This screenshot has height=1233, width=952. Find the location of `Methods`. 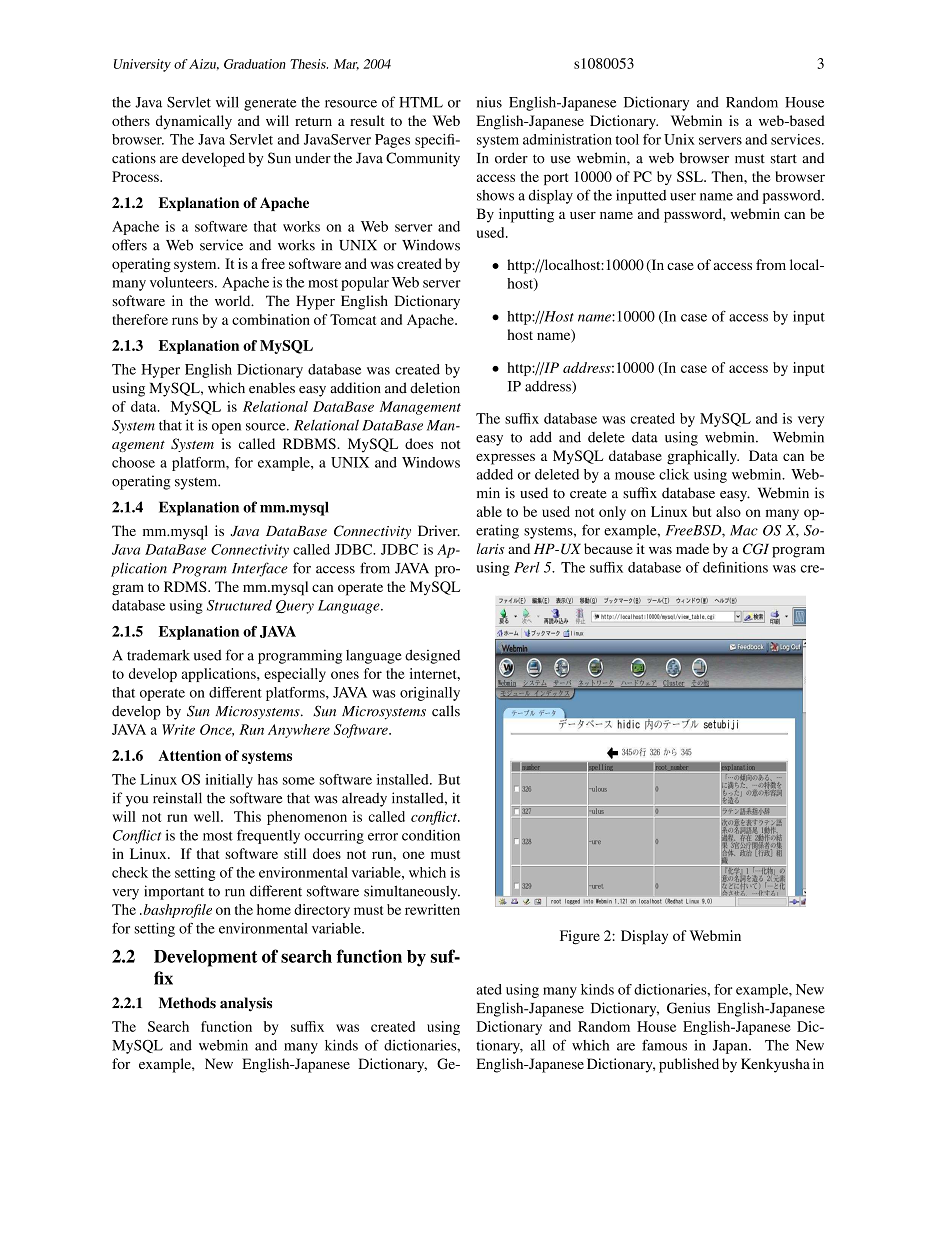

Methods is located at coordinates (187, 1003).
